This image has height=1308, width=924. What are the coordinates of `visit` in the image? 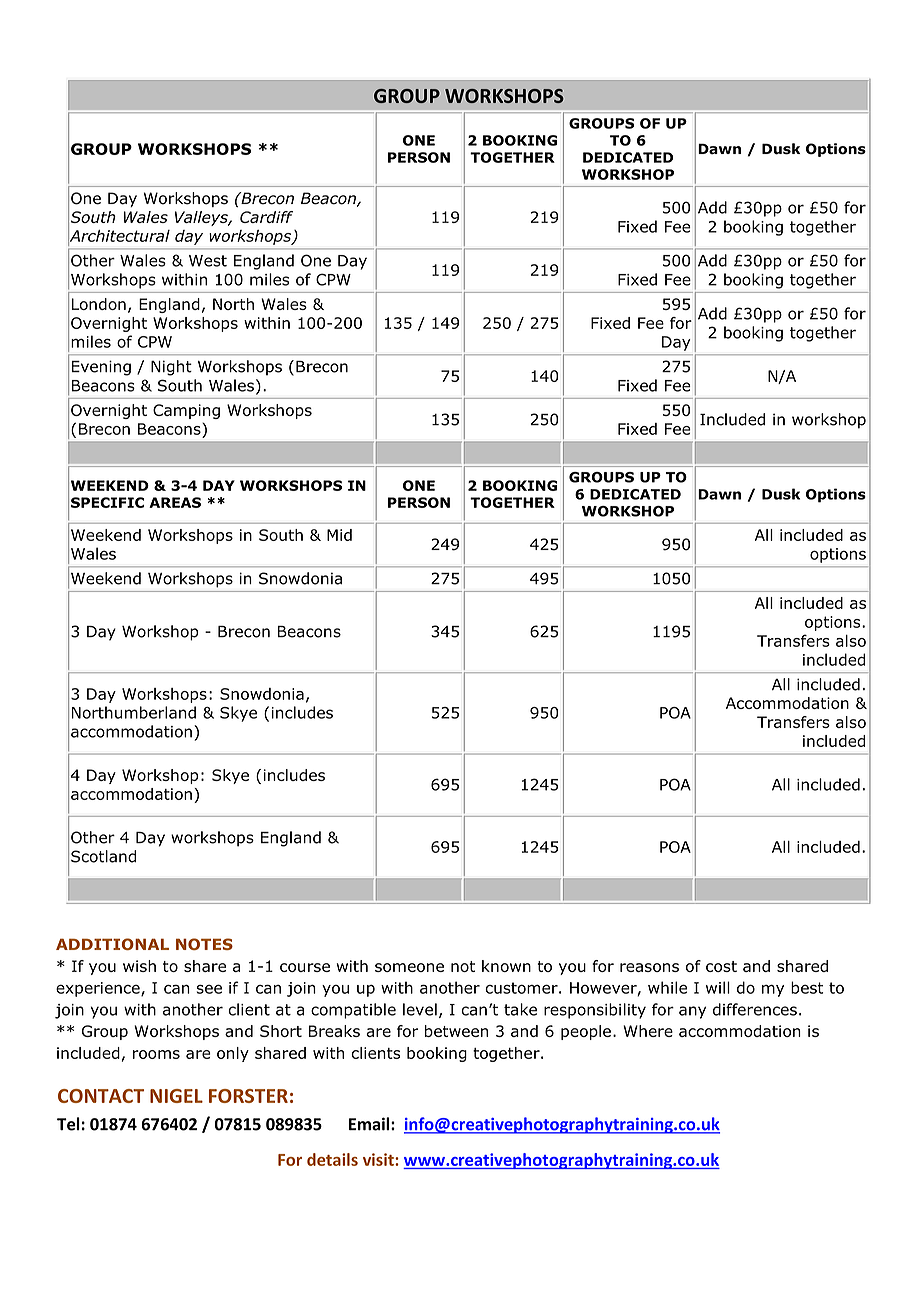 It's located at (379, 1159).
